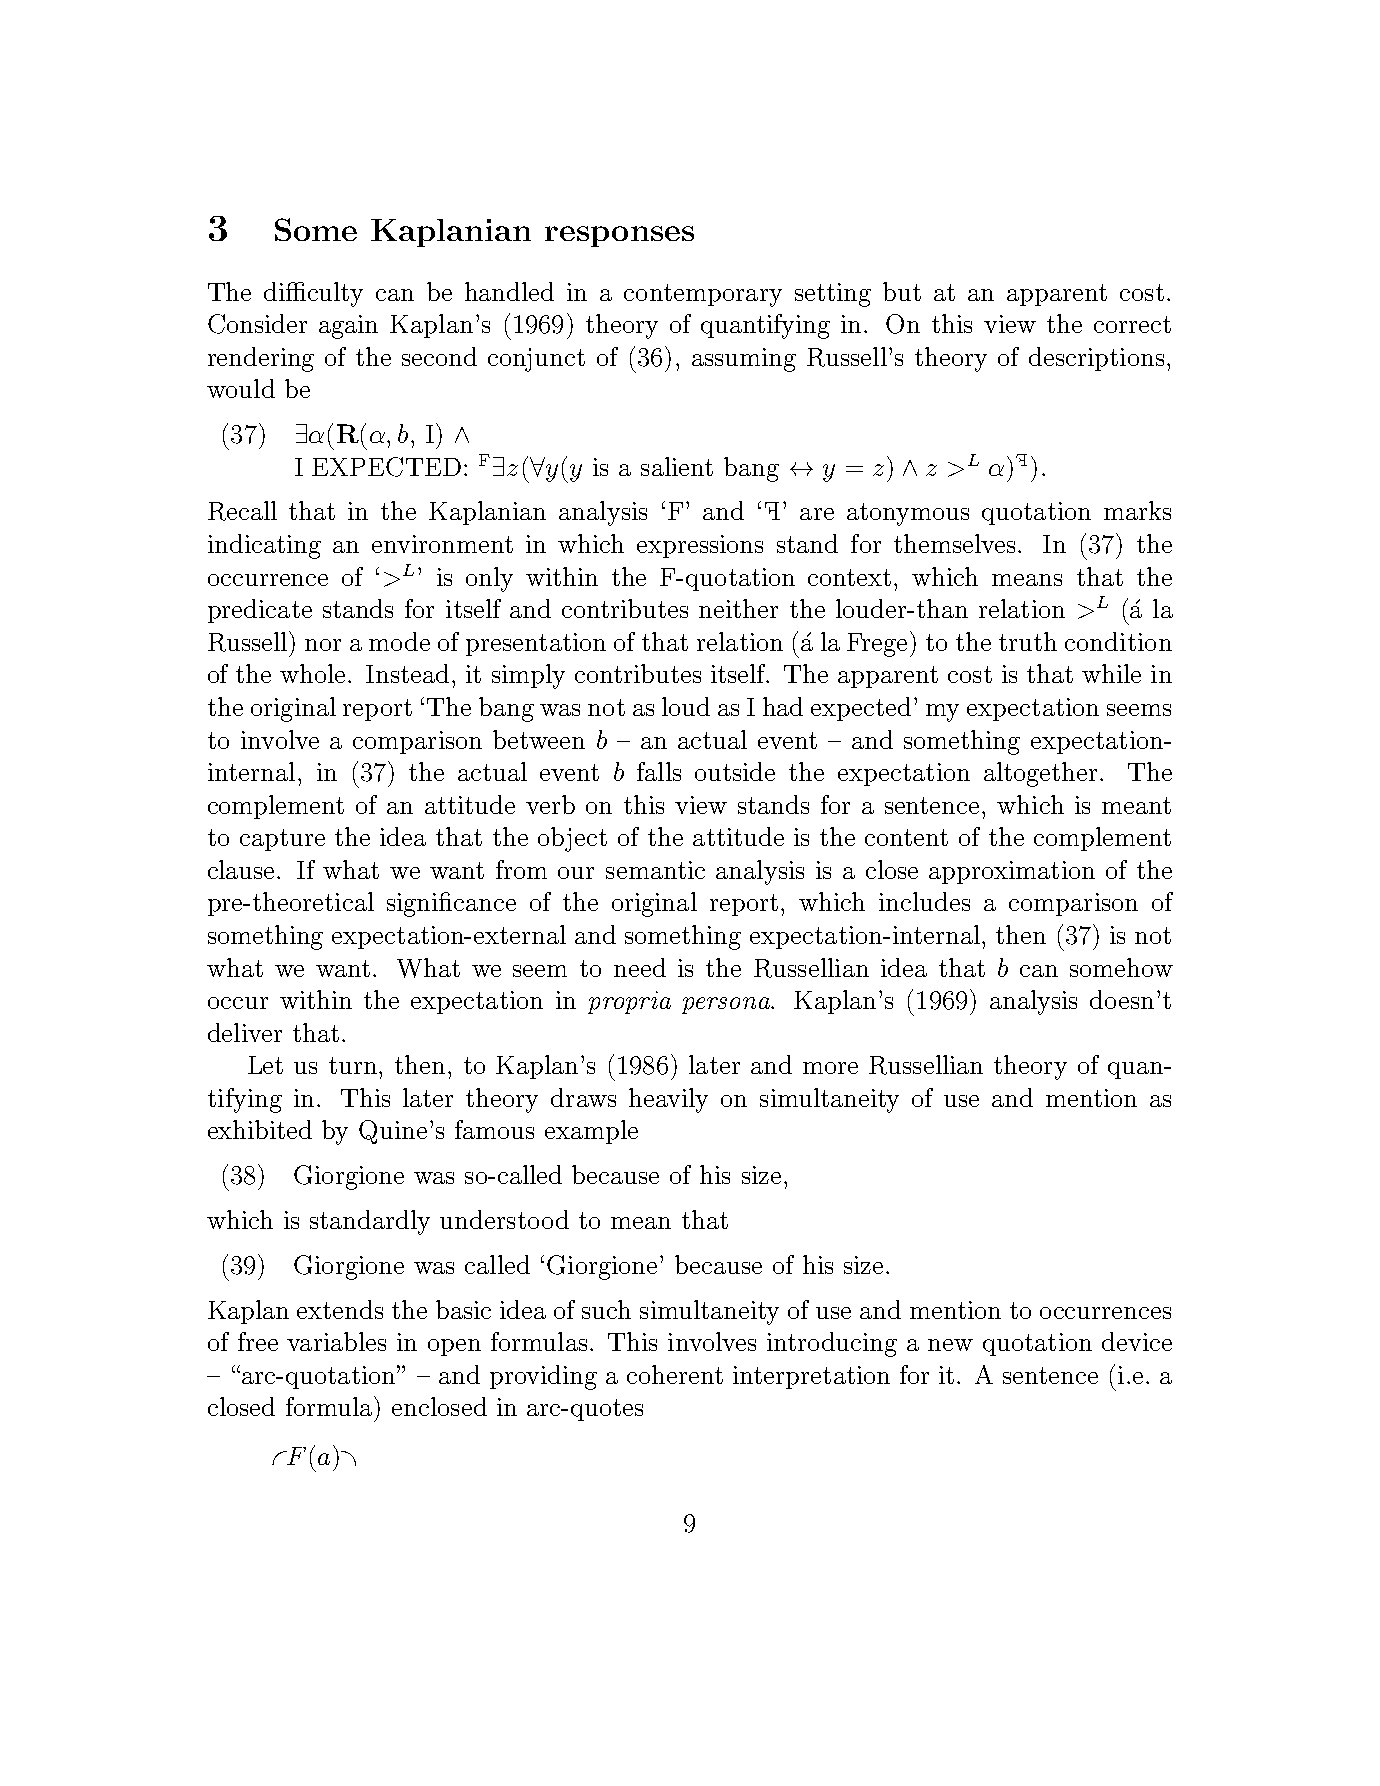 This screenshot has height=1786, width=1380. What do you see at coordinates (1132, 324) in the screenshot?
I see `correct` at bounding box center [1132, 324].
